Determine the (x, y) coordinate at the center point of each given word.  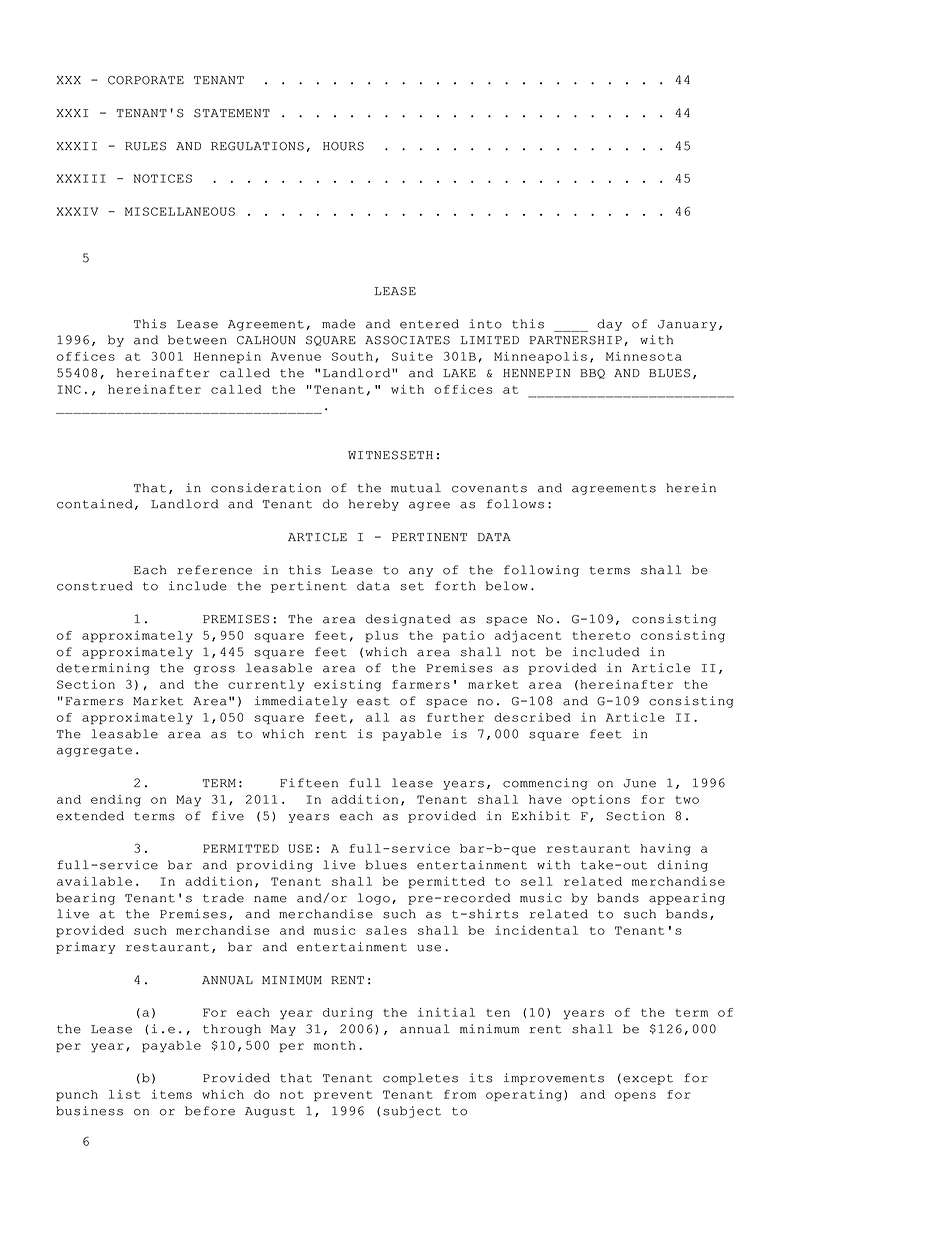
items (172, 1094)
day (609, 325)
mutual (416, 488)
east (373, 701)
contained (95, 504)
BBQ (592, 374)
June (640, 783)
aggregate (94, 751)
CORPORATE (146, 80)
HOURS (343, 146)
